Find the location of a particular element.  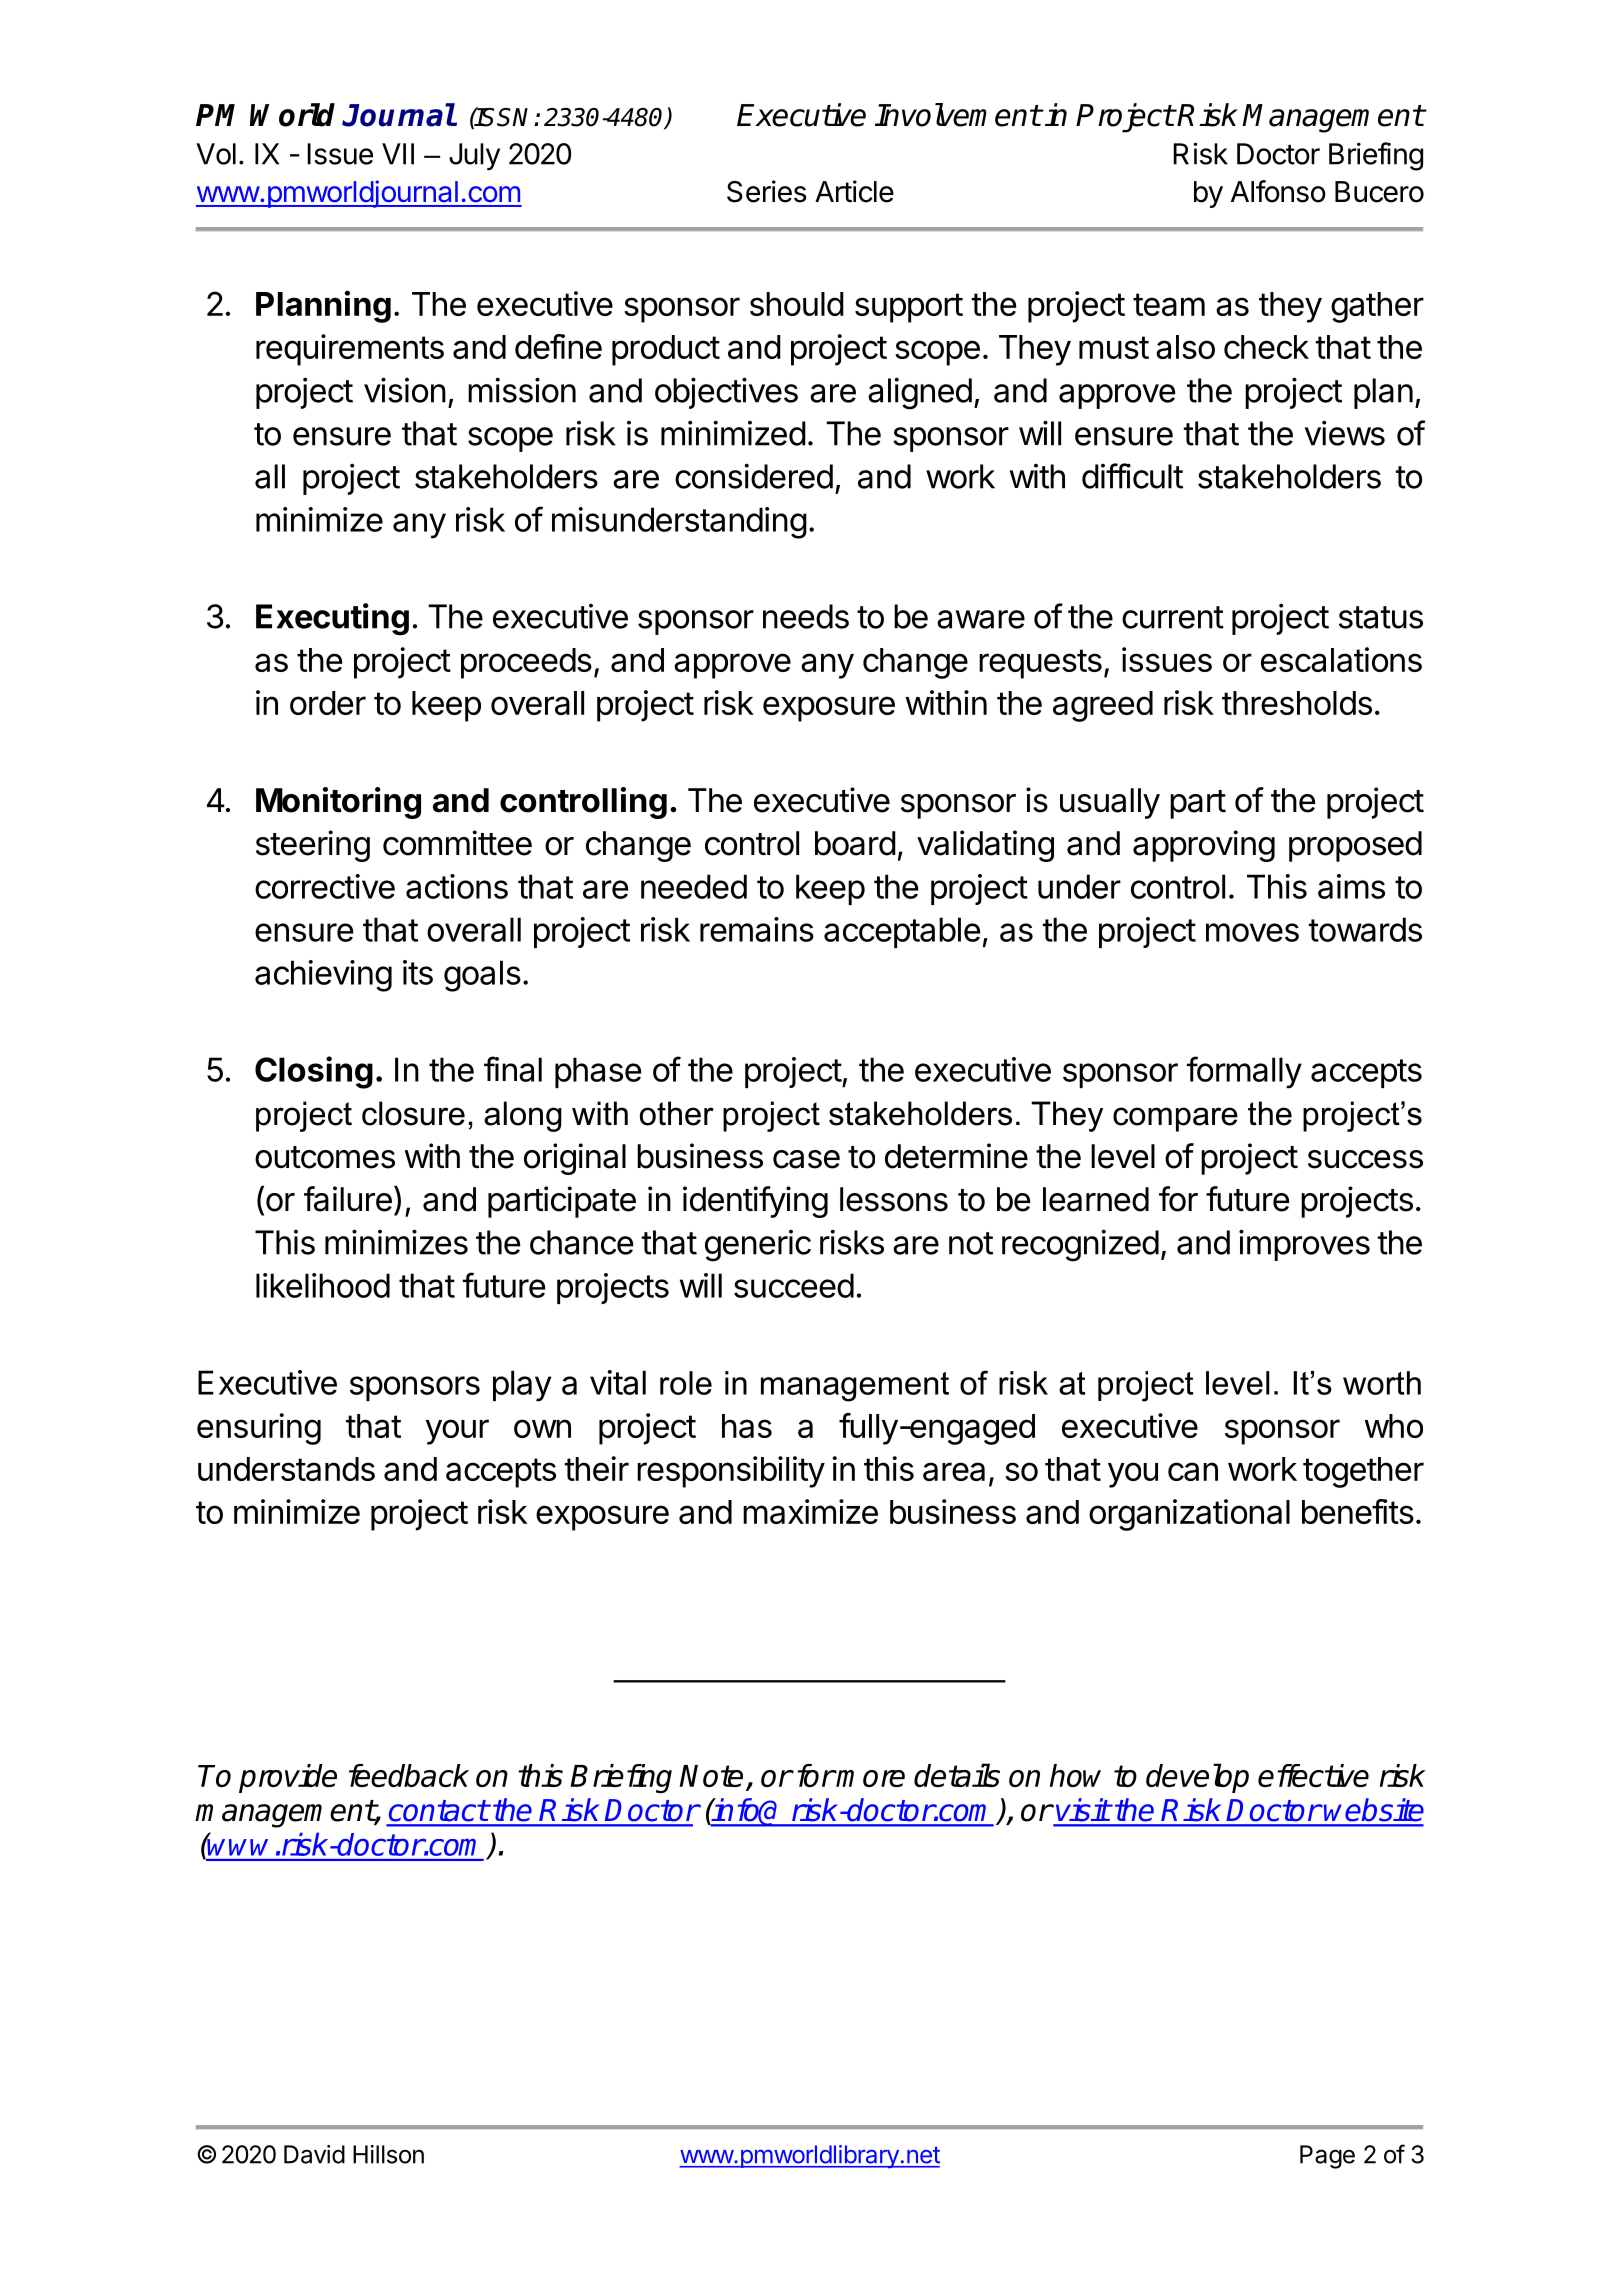

needs is located at coordinates (806, 616).
